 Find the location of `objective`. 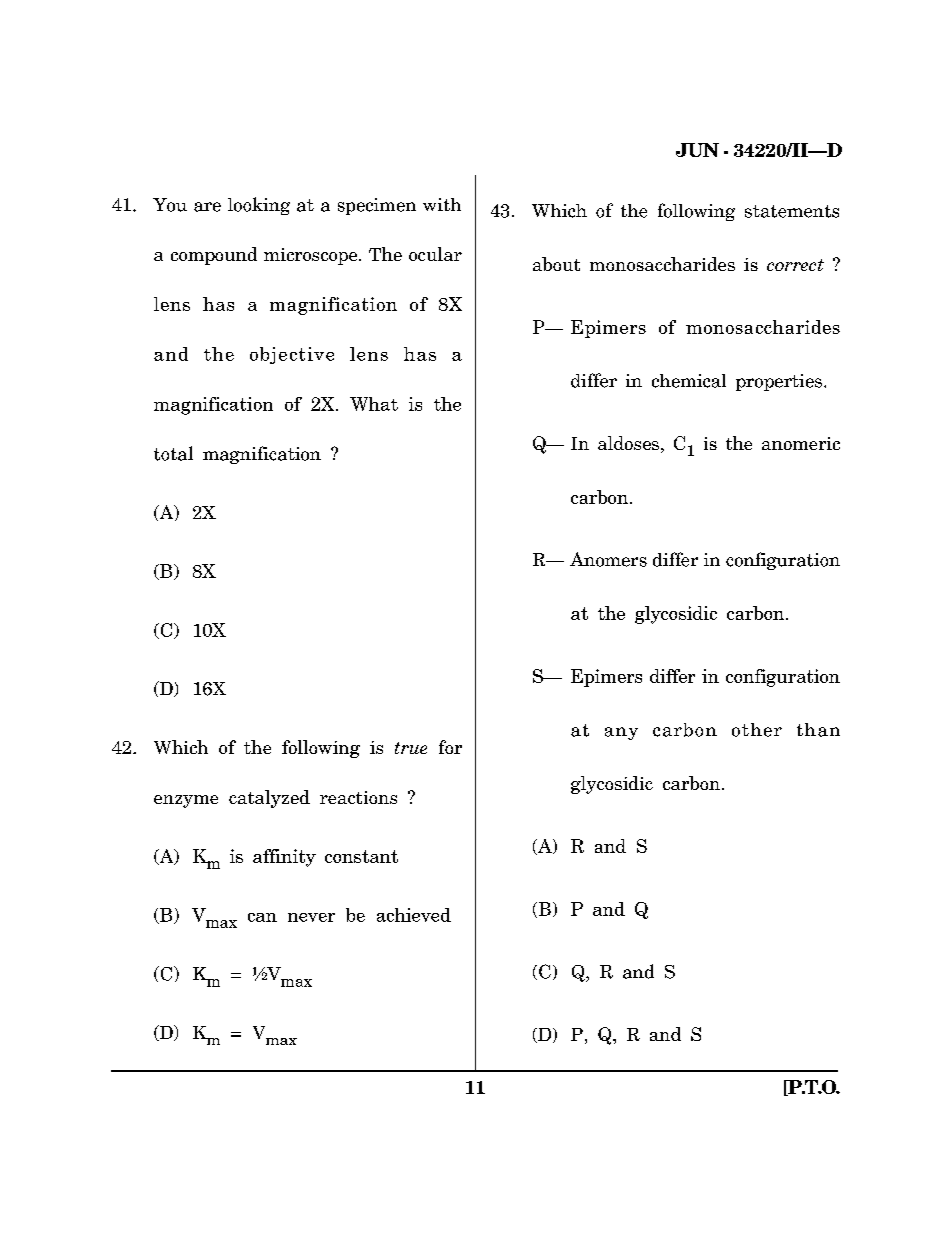

objective is located at coordinates (292, 355).
